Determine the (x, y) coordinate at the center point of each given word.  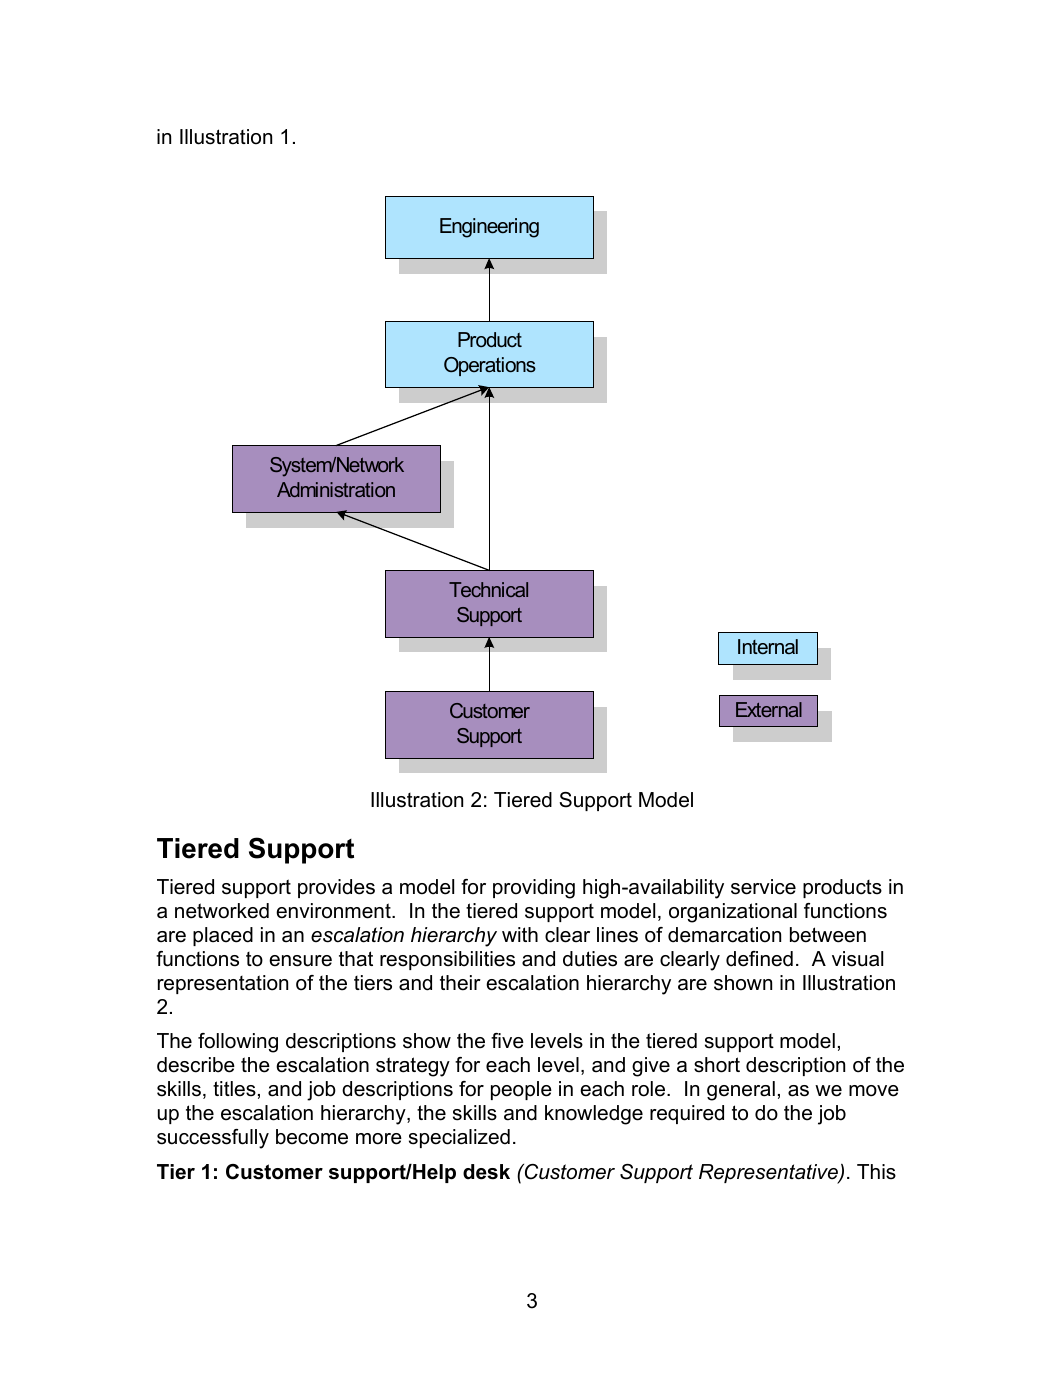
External (769, 709)
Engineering (489, 228)
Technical (488, 589)
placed (223, 936)
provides (336, 888)
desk (486, 1172)
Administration (336, 489)
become (312, 1137)
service (763, 887)
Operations (490, 366)
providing (534, 889)
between (828, 935)
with (520, 934)
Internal (768, 646)
